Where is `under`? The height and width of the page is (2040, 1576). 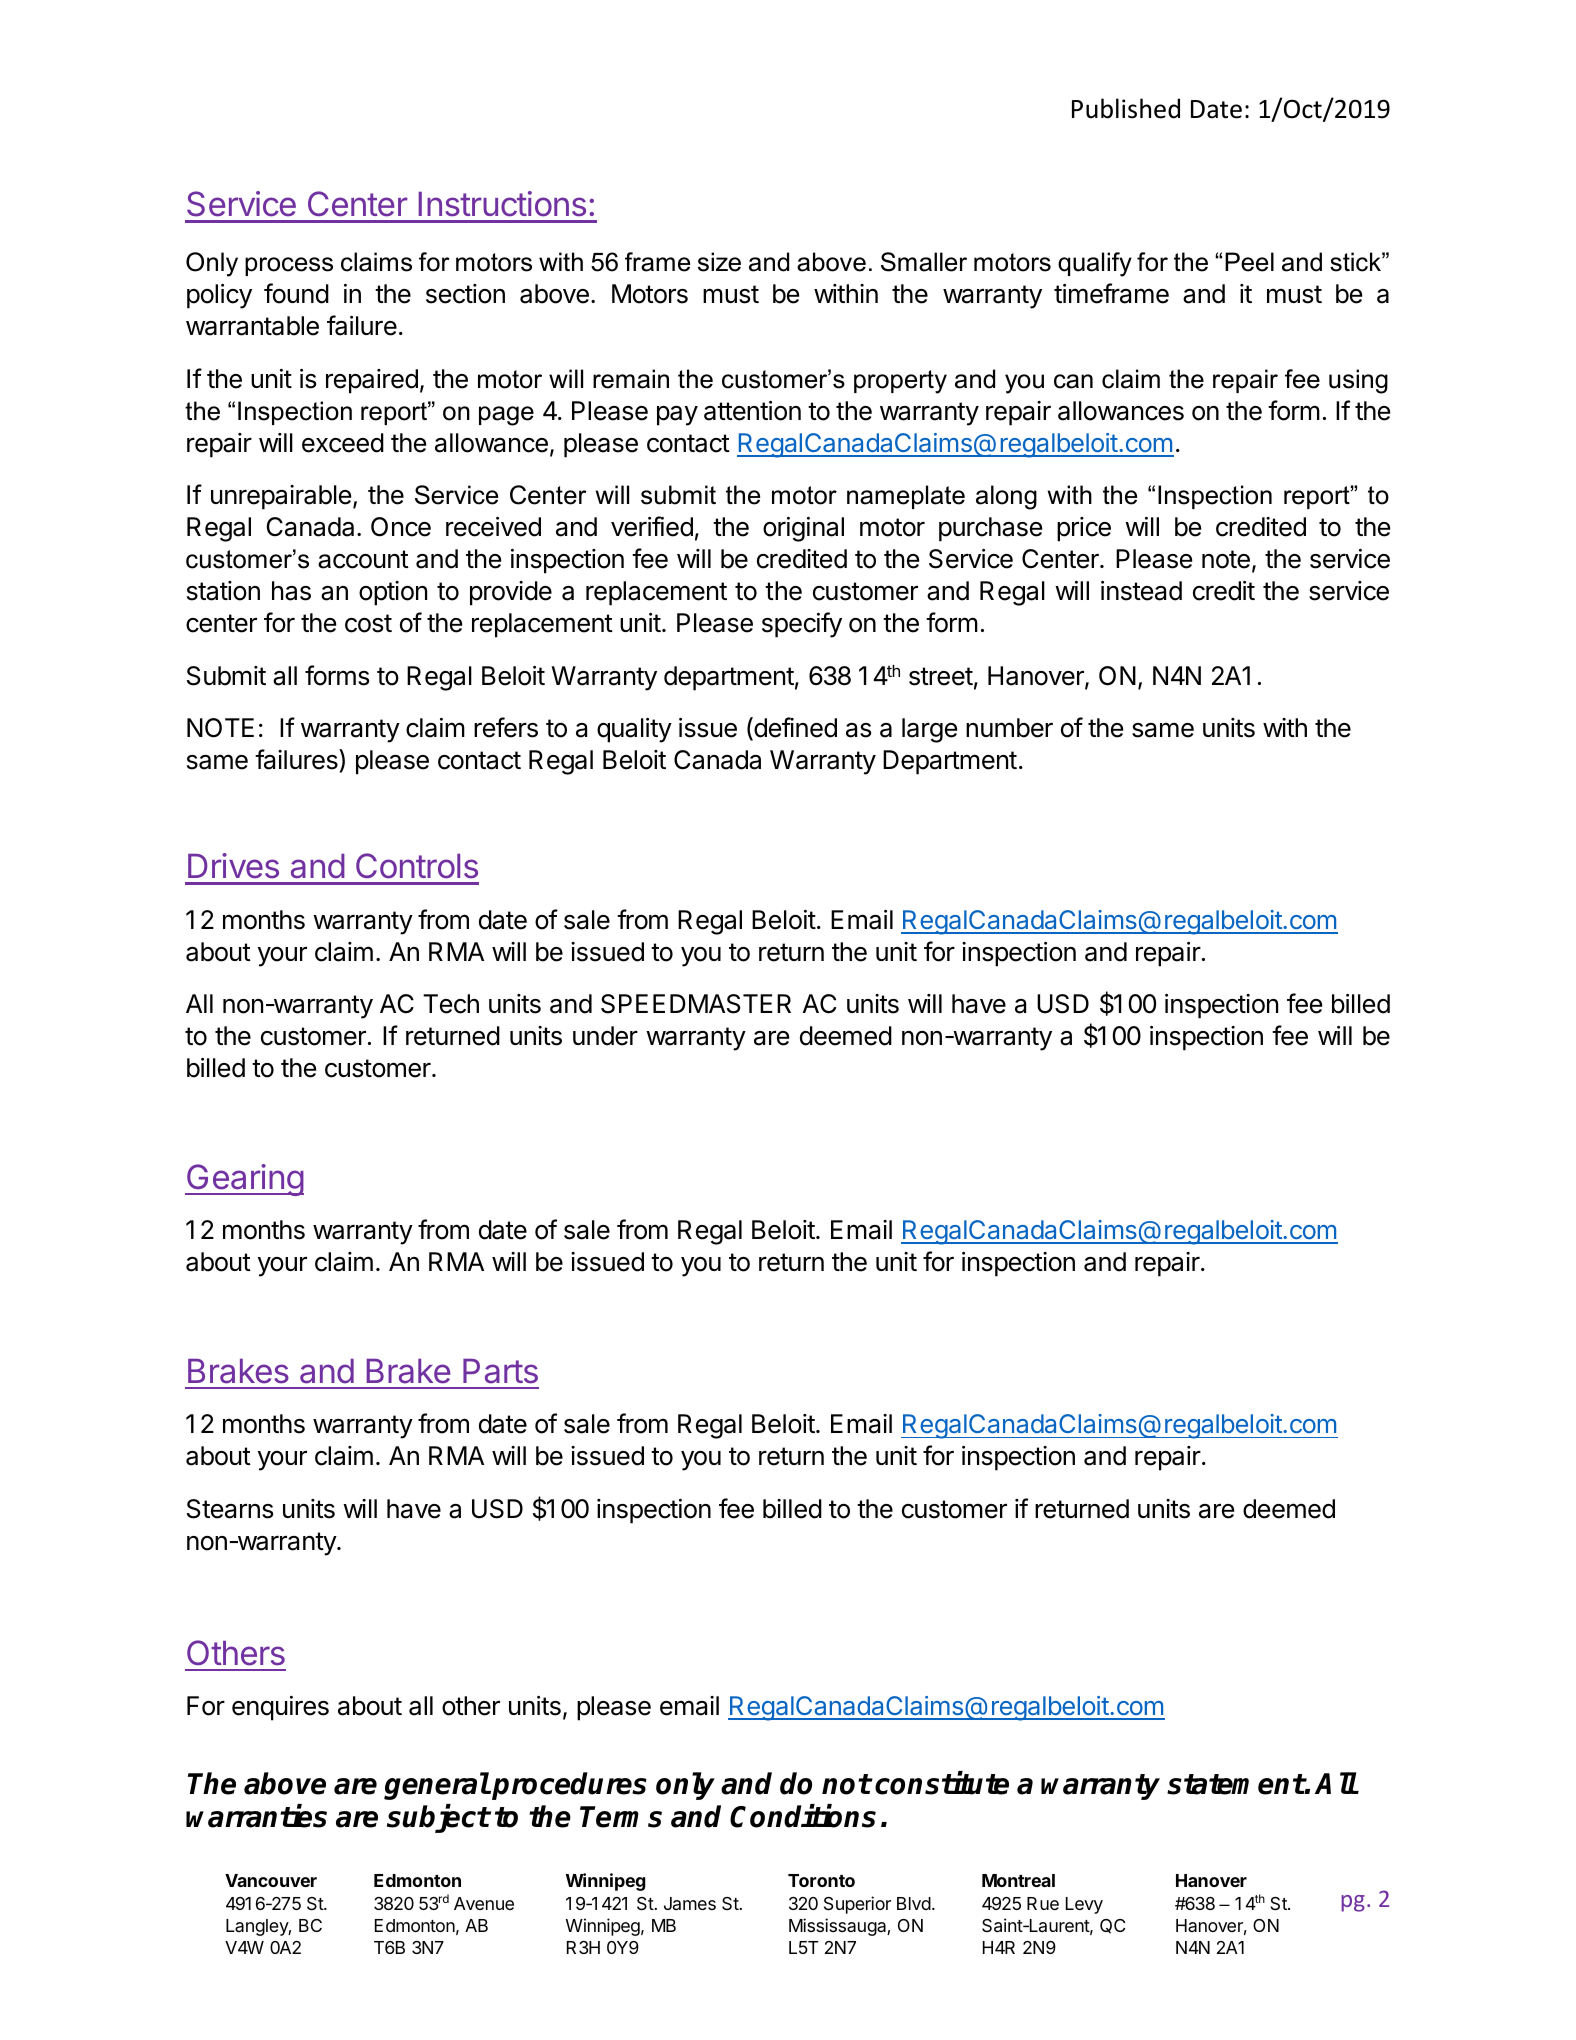
under is located at coordinates (605, 1036).
